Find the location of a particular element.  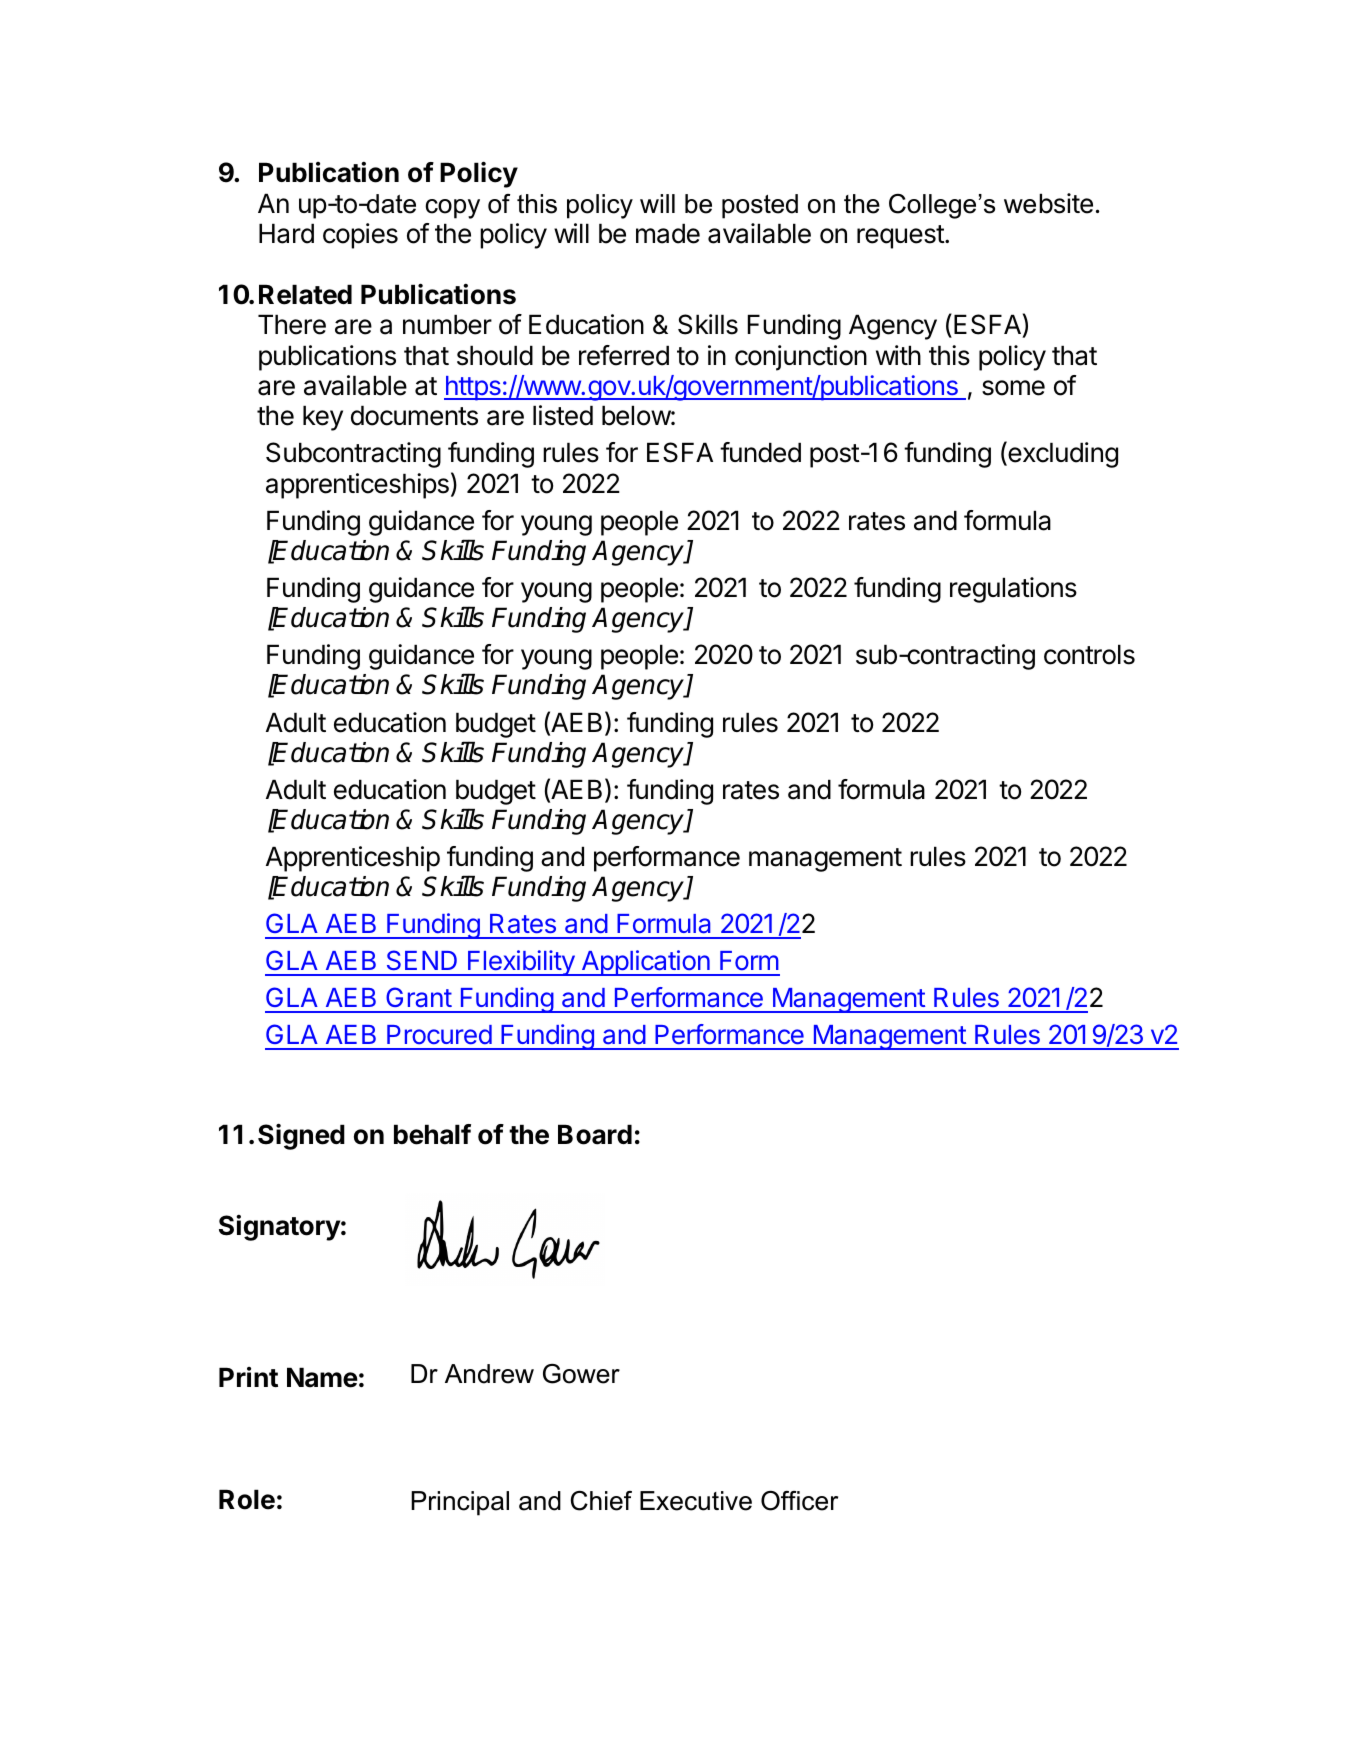

Application is located at coordinates (645, 963).
